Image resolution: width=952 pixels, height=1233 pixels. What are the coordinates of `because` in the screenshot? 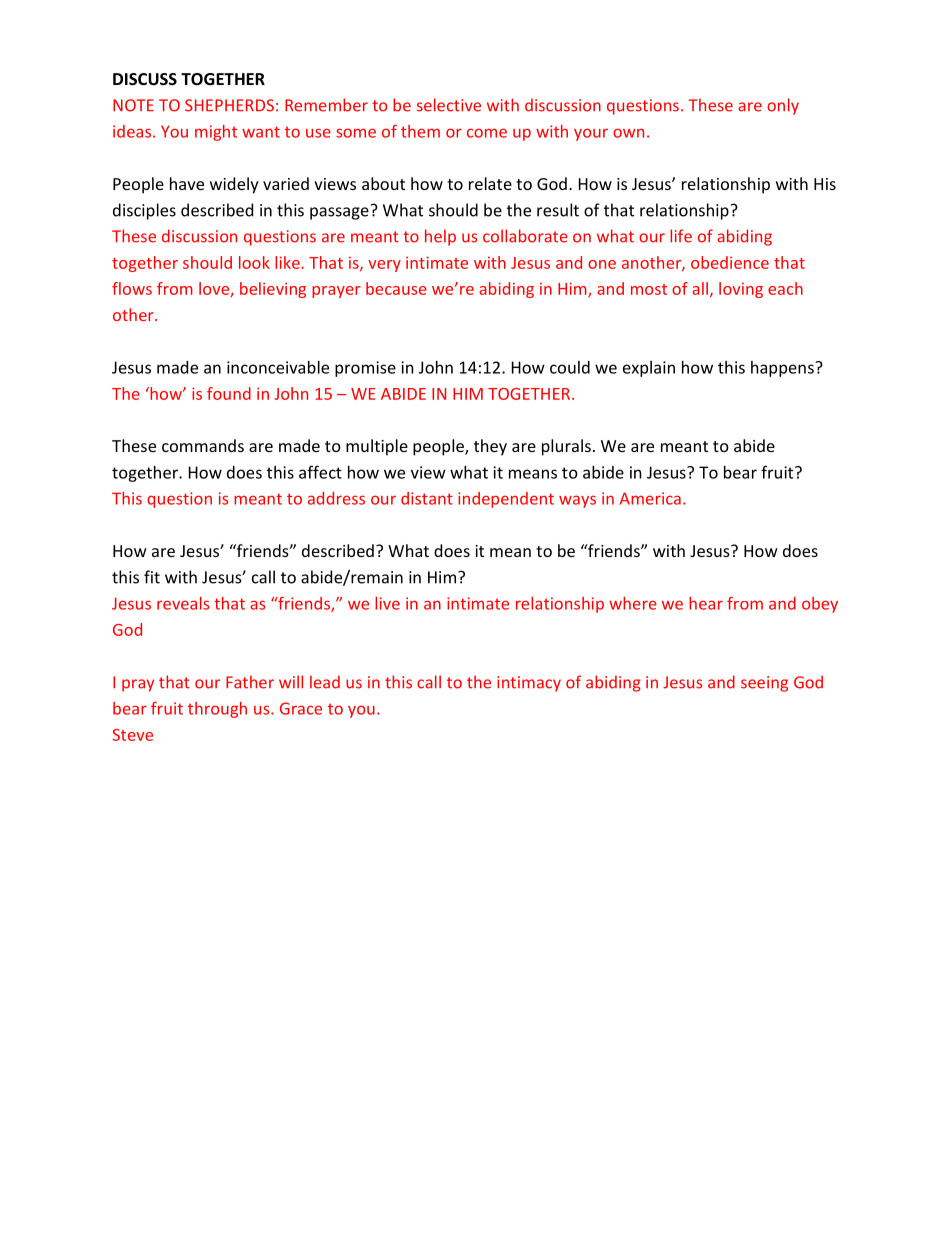 It's located at (396, 288).
